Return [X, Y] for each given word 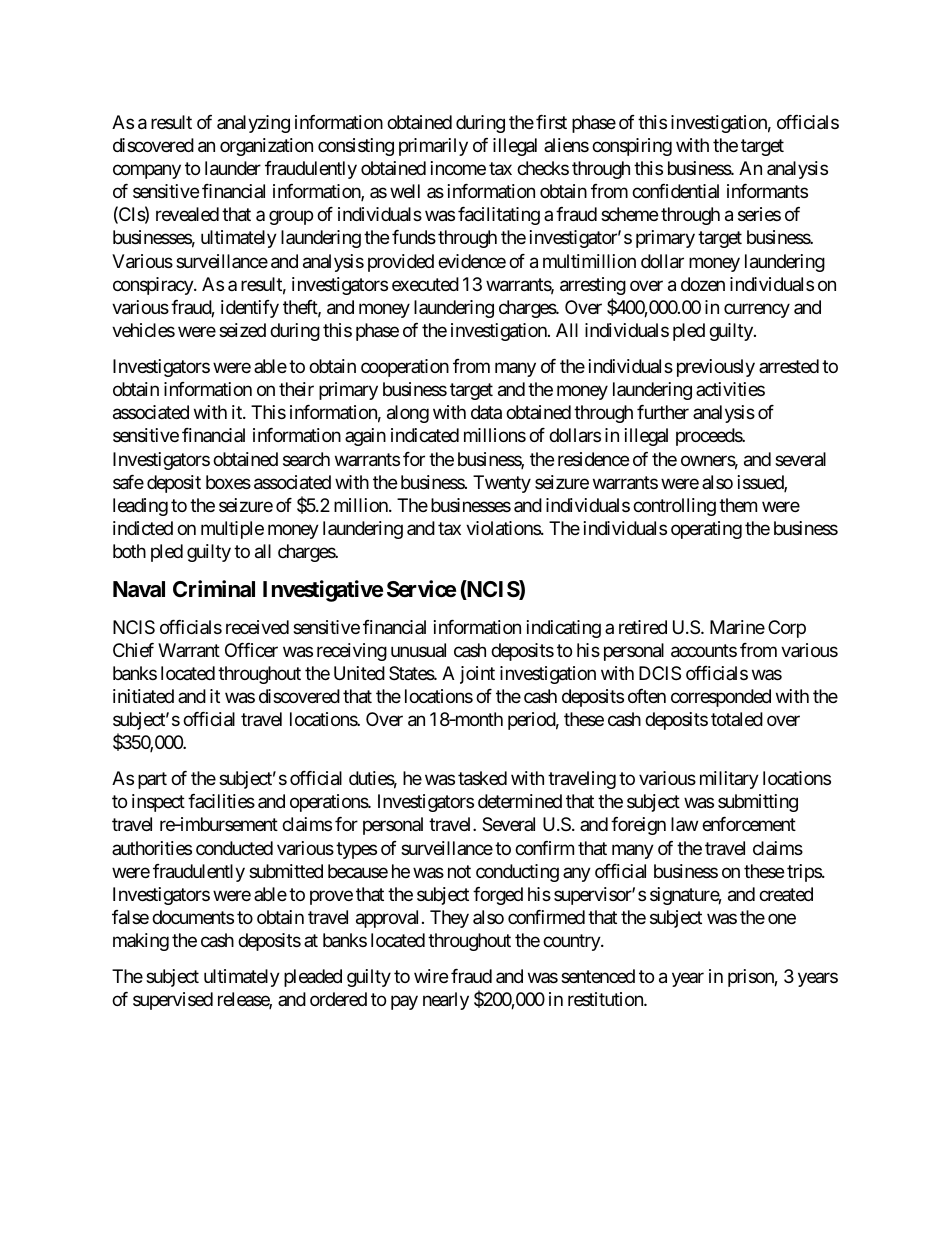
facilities [221, 801]
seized [242, 330]
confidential [675, 191]
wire [431, 976]
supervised [173, 1001]
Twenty [502, 484]
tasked [482, 778]
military [729, 780]
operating [706, 530]
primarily [433, 147]
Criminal [214, 589]
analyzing [253, 124]
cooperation [405, 368]
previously [716, 368]
